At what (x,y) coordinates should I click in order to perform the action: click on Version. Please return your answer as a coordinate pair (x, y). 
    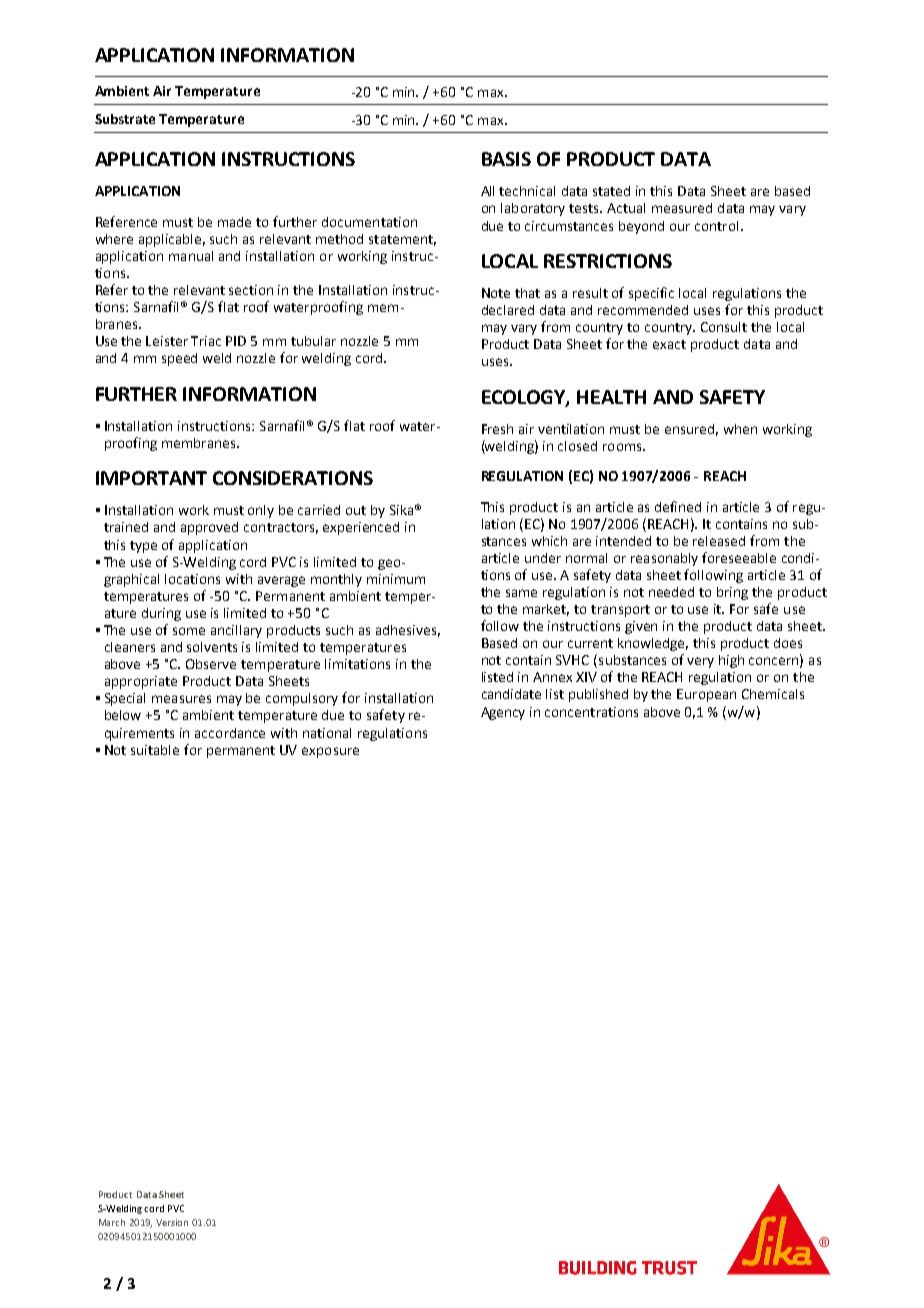
    Looking at the image, I should click on (172, 1222).
